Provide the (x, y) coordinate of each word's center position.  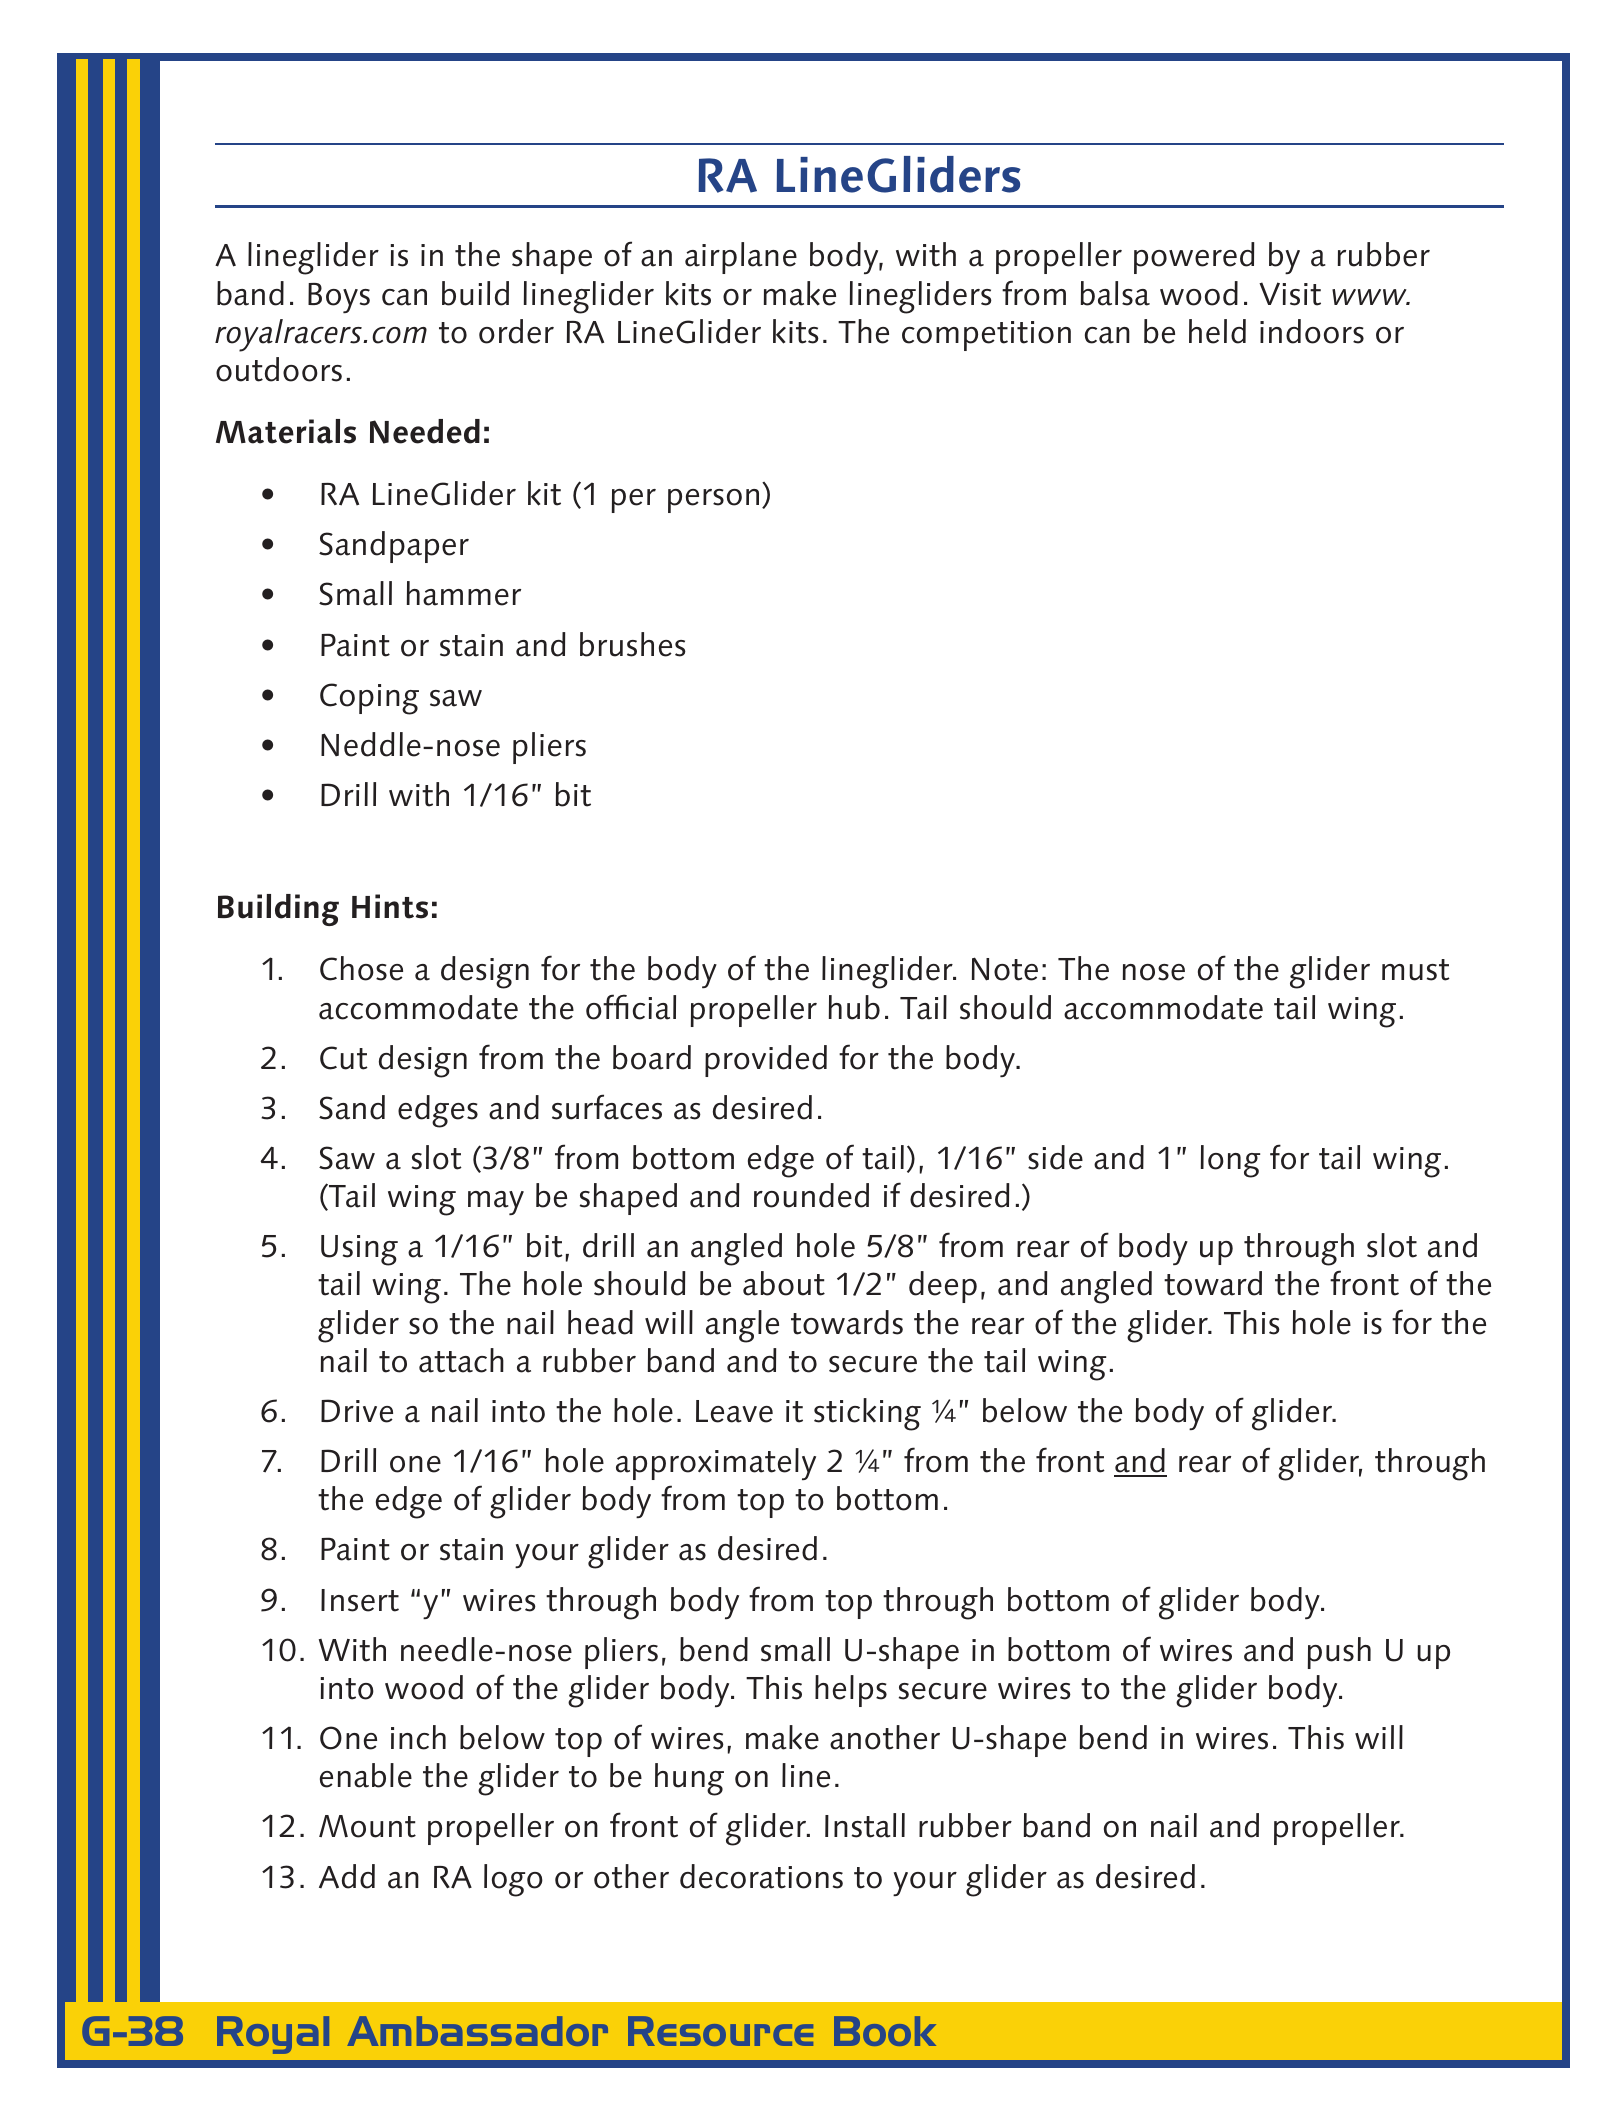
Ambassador (477, 2031)
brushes (633, 644)
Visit (1290, 294)
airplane (741, 258)
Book (885, 2031)
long (1230, 1161)
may (496, 1203)
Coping (369, 699)
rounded (811, 1195)
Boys (339, 298)
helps (851, 1691)
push (1339, 1653)
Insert (360, 1600)
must (1416, 970)
